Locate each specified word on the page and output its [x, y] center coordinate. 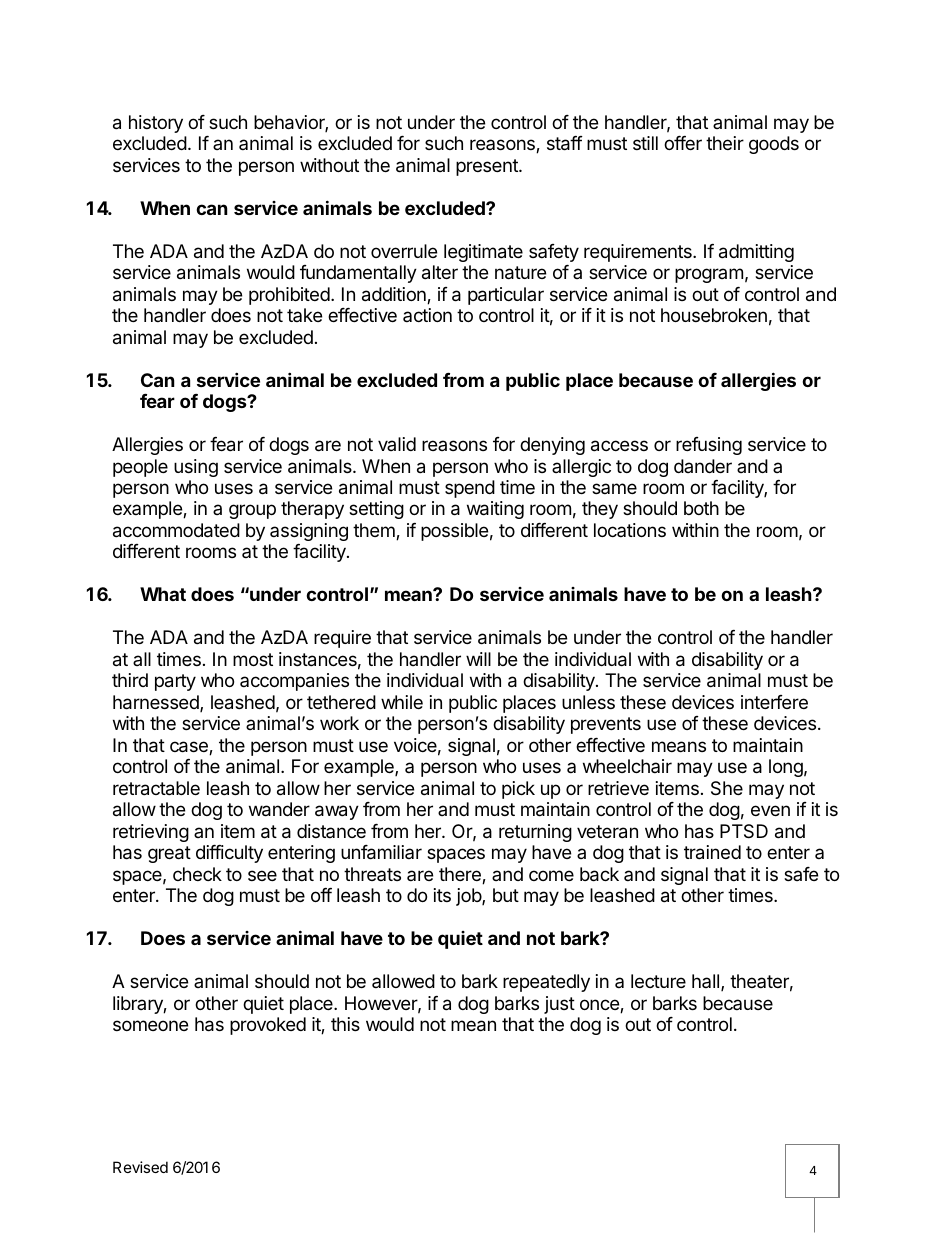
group [252, 511]
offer [683, 143]
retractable [156, 788]
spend [470, 489]
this [345, 1024]
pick [518, 790]
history [156, 124]
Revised [140, 1167]
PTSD [744, 831]
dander [703, 466]
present [488, 167]
